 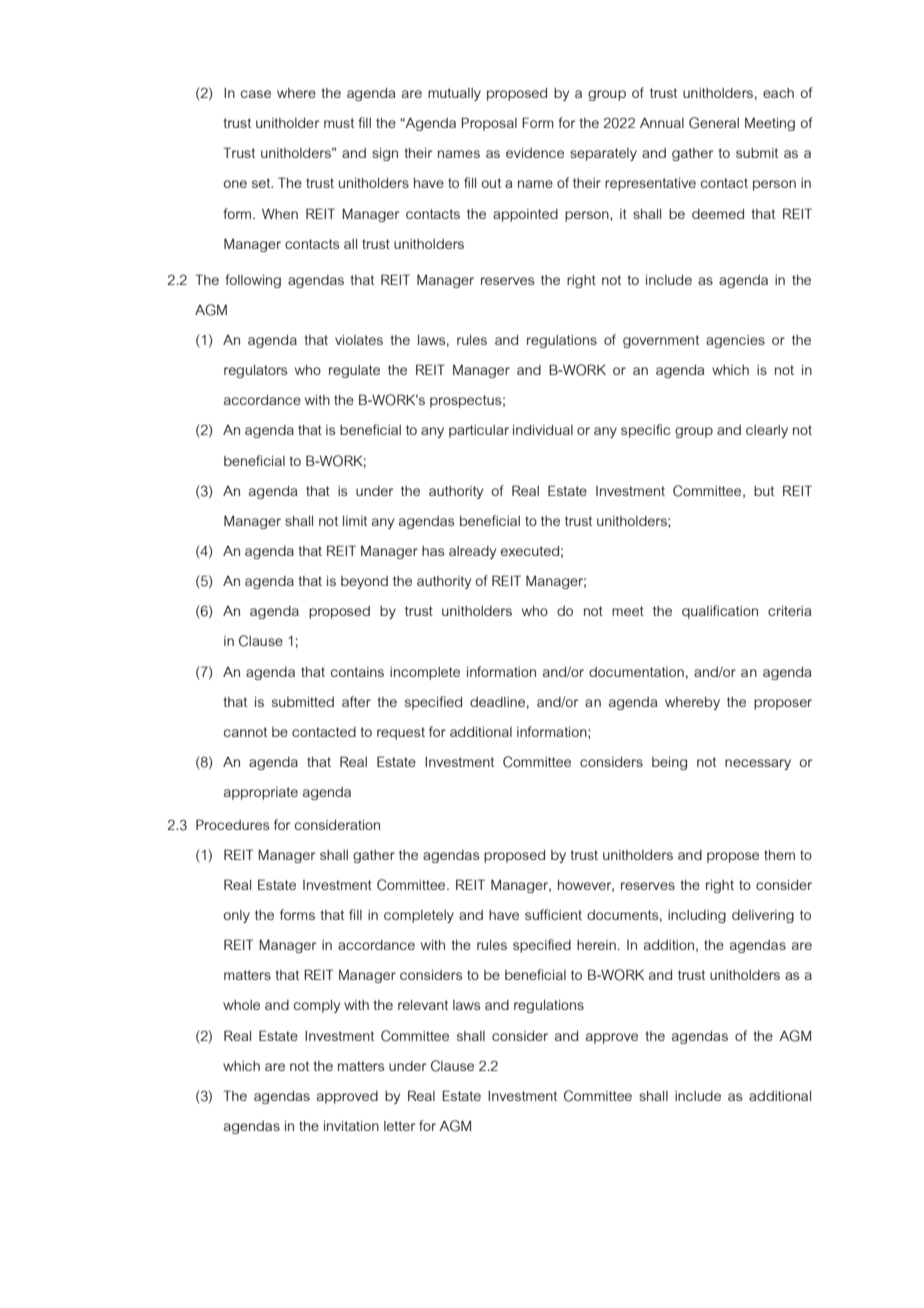 I want to click on General, so click(x=714, y=123).
